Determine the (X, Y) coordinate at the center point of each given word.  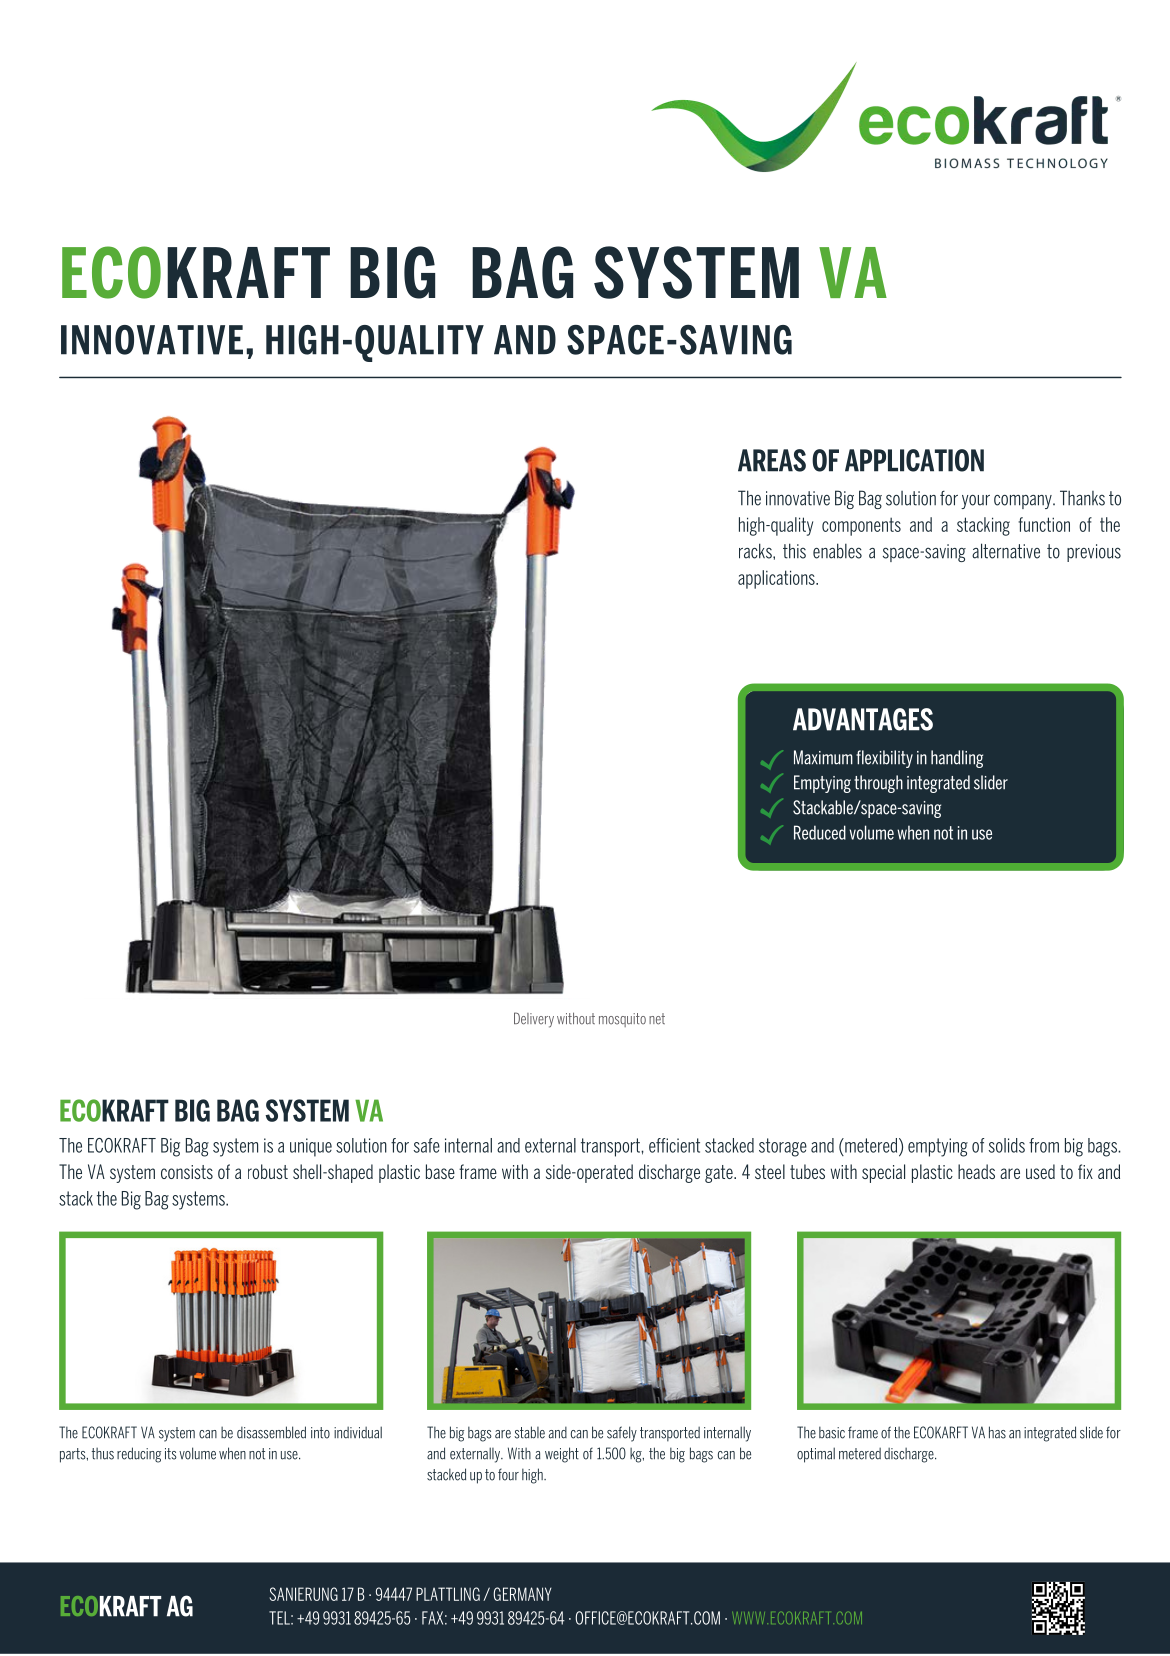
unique (311, 1147)
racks (756, 551)
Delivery (534, 1020)
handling (957, 759)
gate (720, 1174)
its (171, 1454)
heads (976, 1171)
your (975, 502)
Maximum (823, 757)
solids (1007, 1145)
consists (187, 1172)
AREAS (772, 460)
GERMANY (522, 1594)
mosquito (622, 1020)
